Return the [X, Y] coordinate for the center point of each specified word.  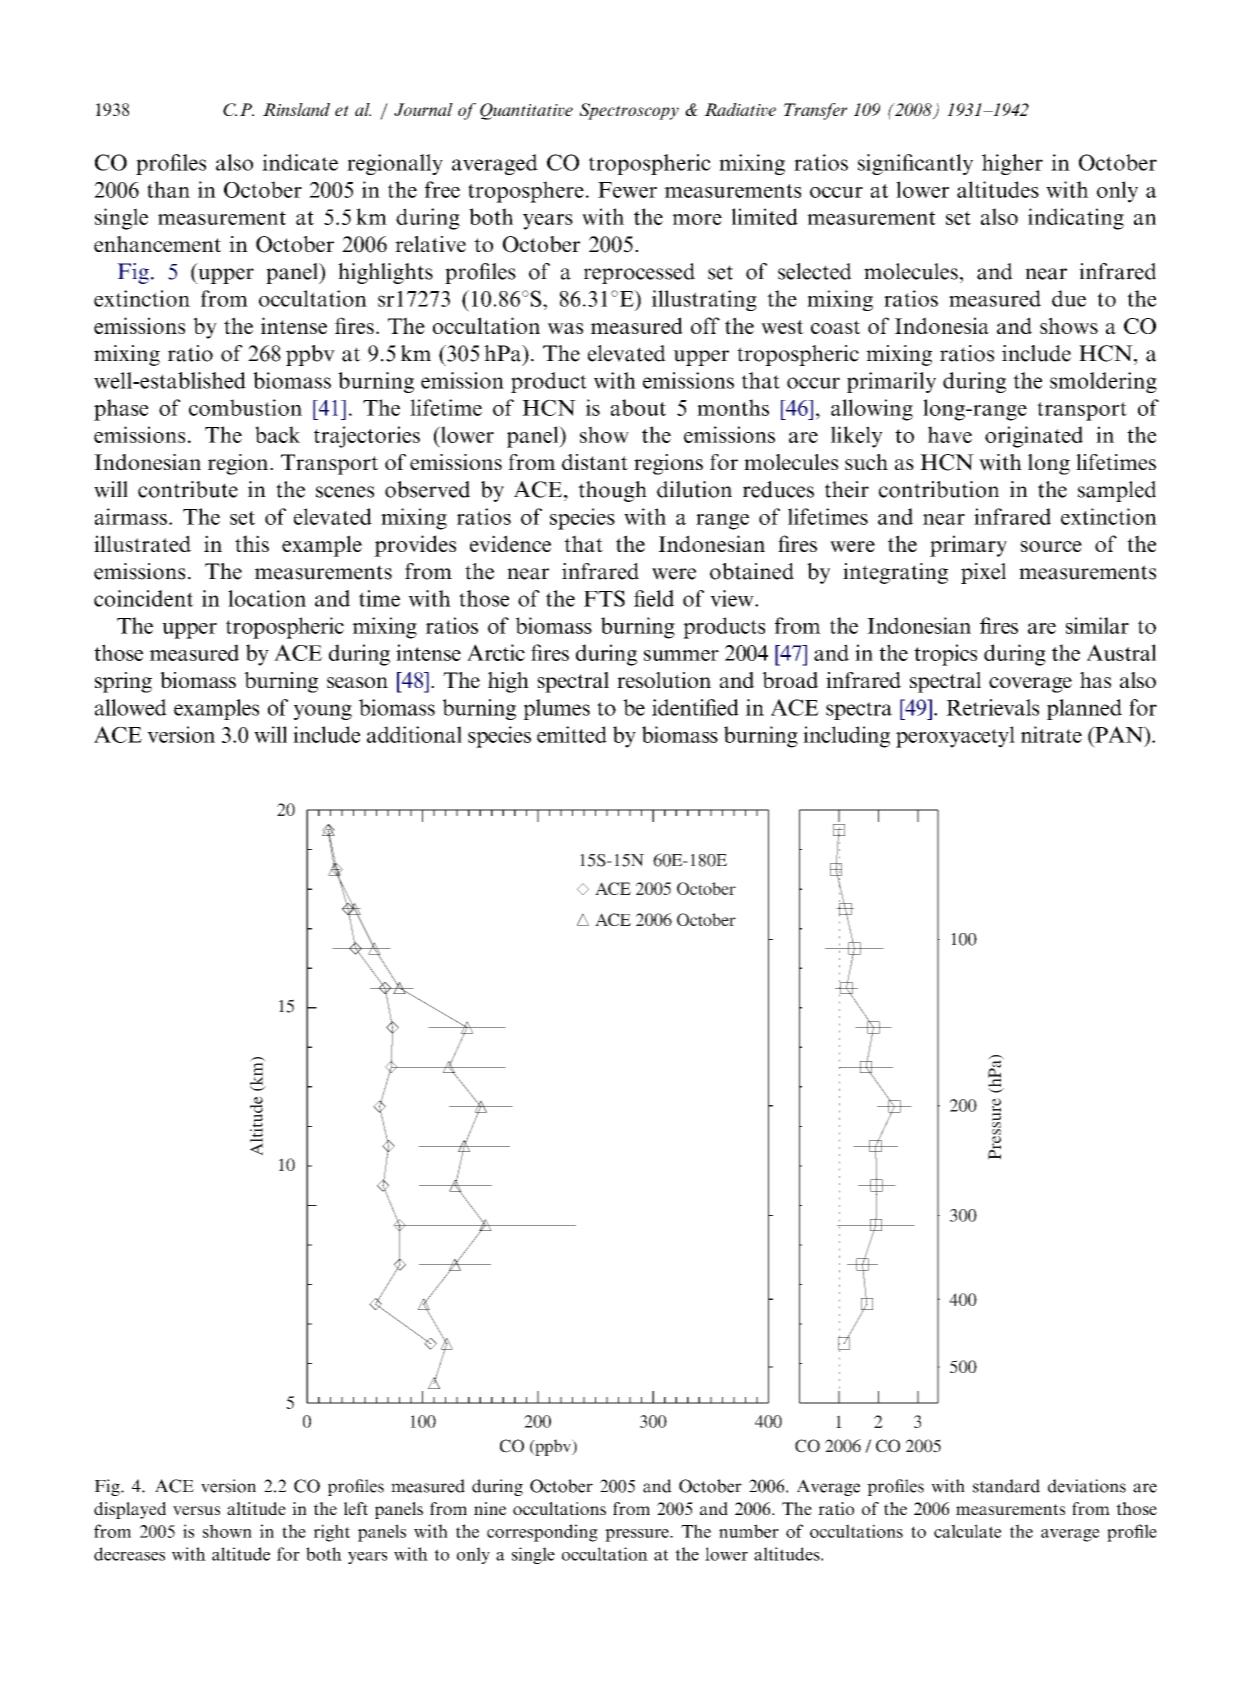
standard [1006, 1486]
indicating [1076, 219]
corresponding [542, 1533]
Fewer [627, 190]
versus [196, 1510]
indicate [300, 162]
